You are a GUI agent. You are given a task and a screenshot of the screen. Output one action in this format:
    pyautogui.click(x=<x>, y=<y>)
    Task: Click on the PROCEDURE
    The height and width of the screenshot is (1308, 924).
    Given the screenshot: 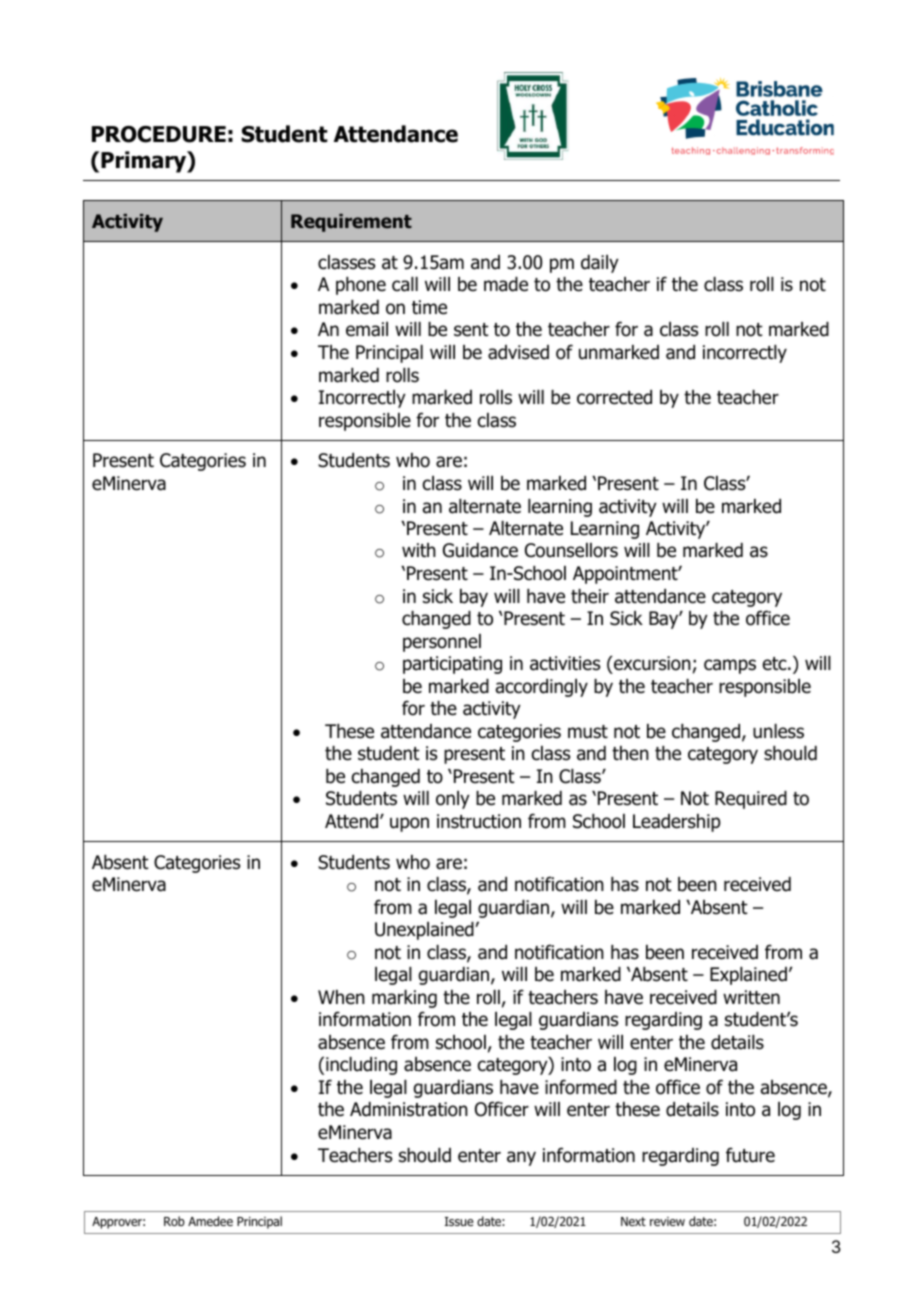 What is the action you would take?
    pyautogui.click(x=159, y=134)
